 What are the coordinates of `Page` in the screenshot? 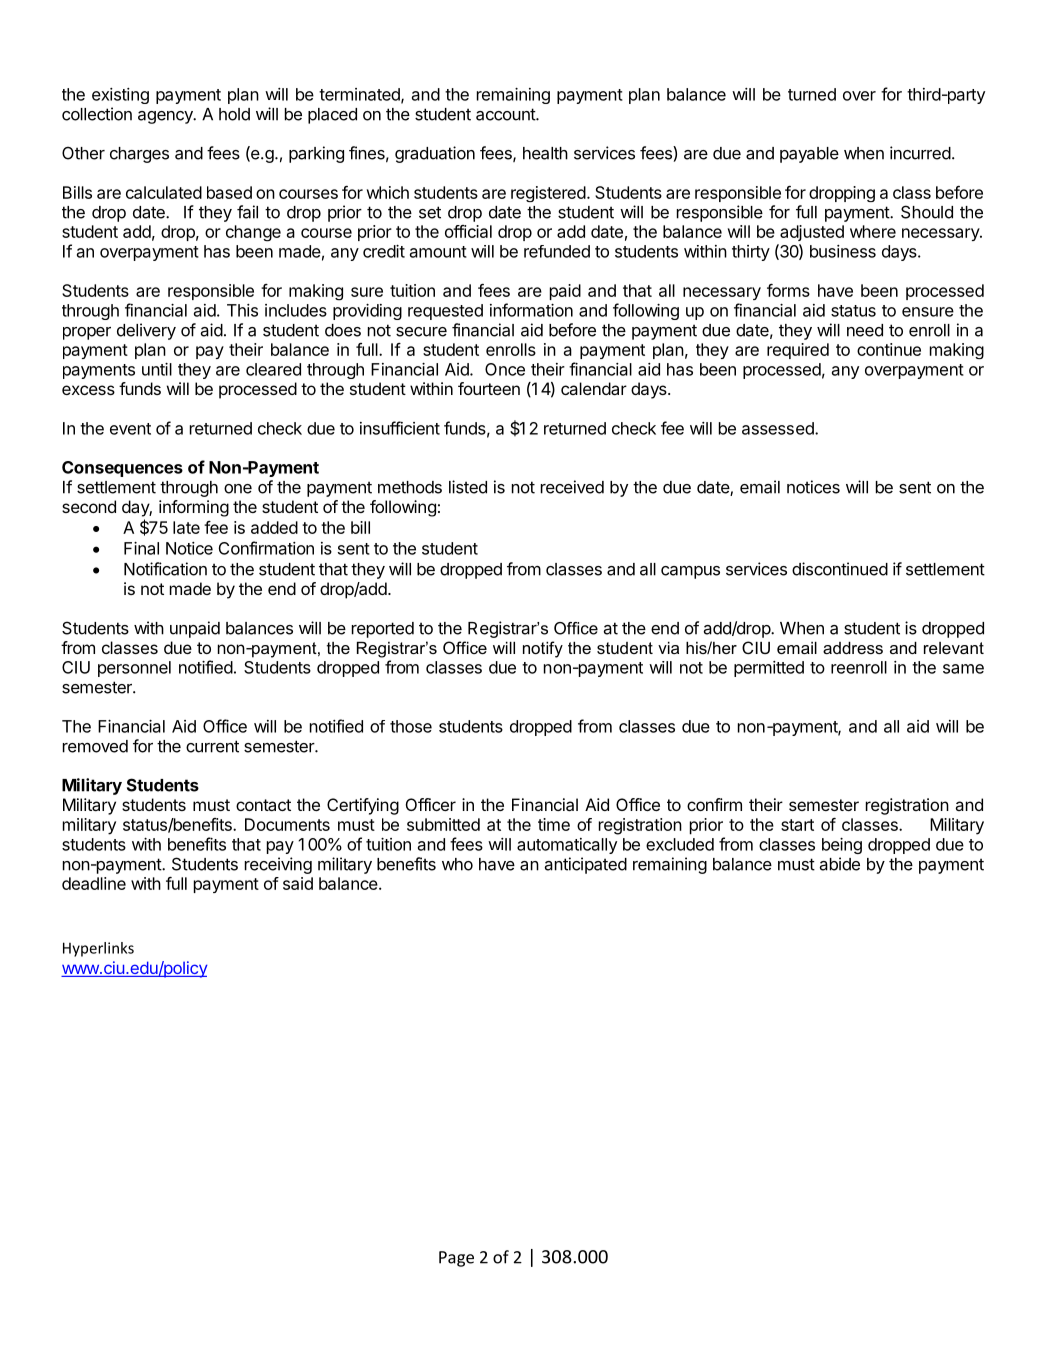 It's located at (456, 1259).
